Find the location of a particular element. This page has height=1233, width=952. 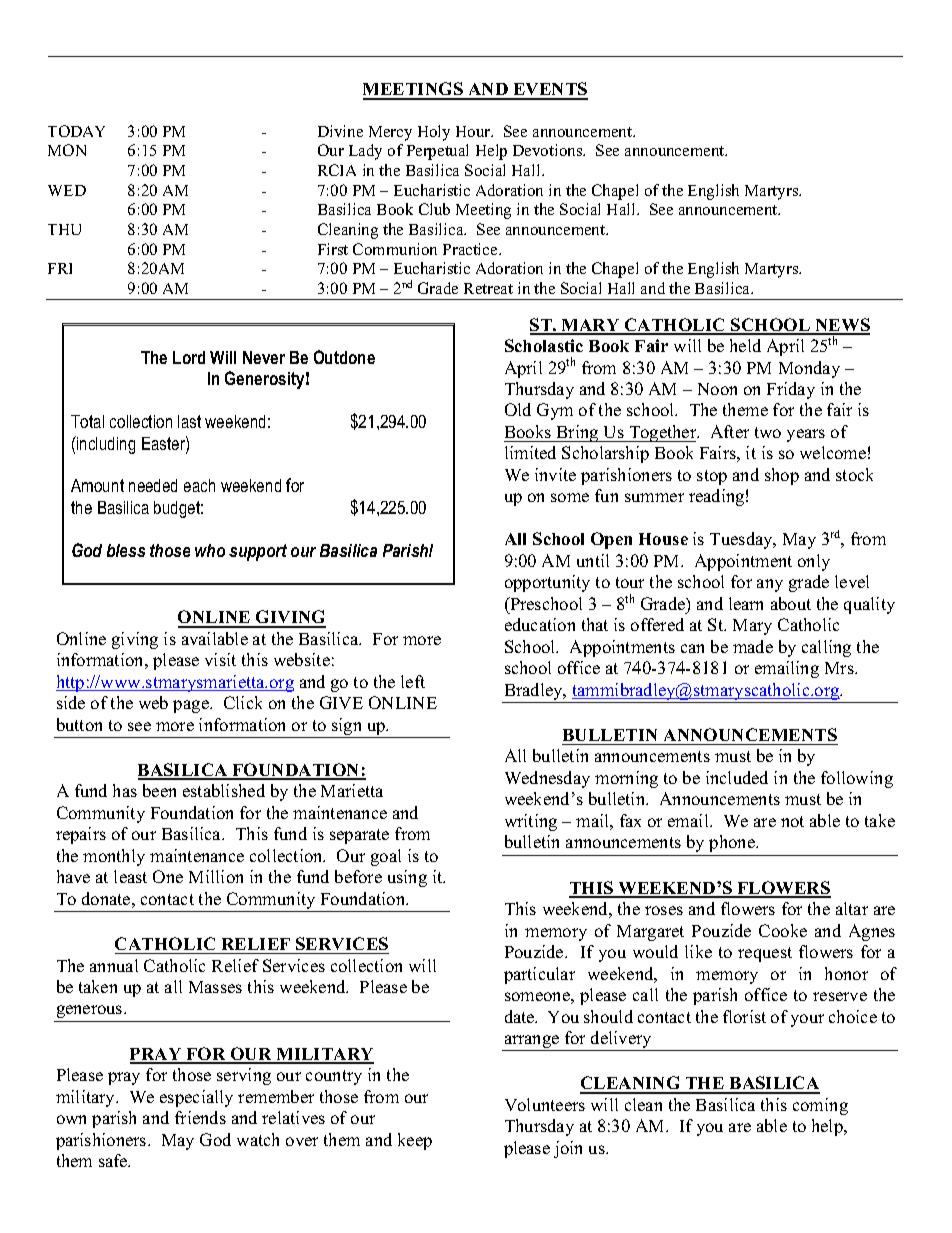

friends is located at coordinates (200, 1117).
